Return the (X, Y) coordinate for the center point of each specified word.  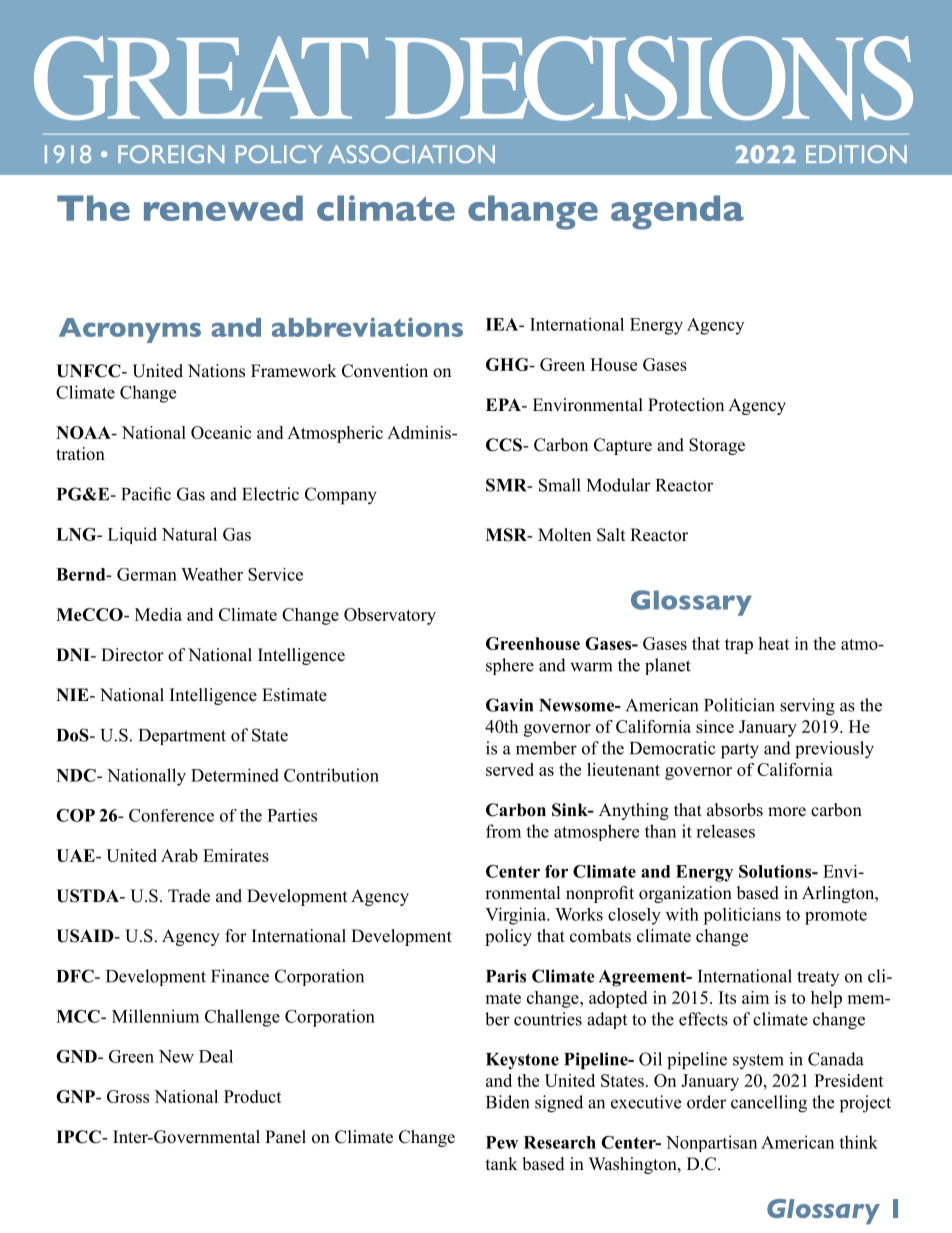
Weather (212, 574)
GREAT (201, 78)
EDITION (856, 154)
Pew (502, 1142)
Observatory (390, 616)
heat (774, 643)
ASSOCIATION (411, 154)
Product (253, 1096)
